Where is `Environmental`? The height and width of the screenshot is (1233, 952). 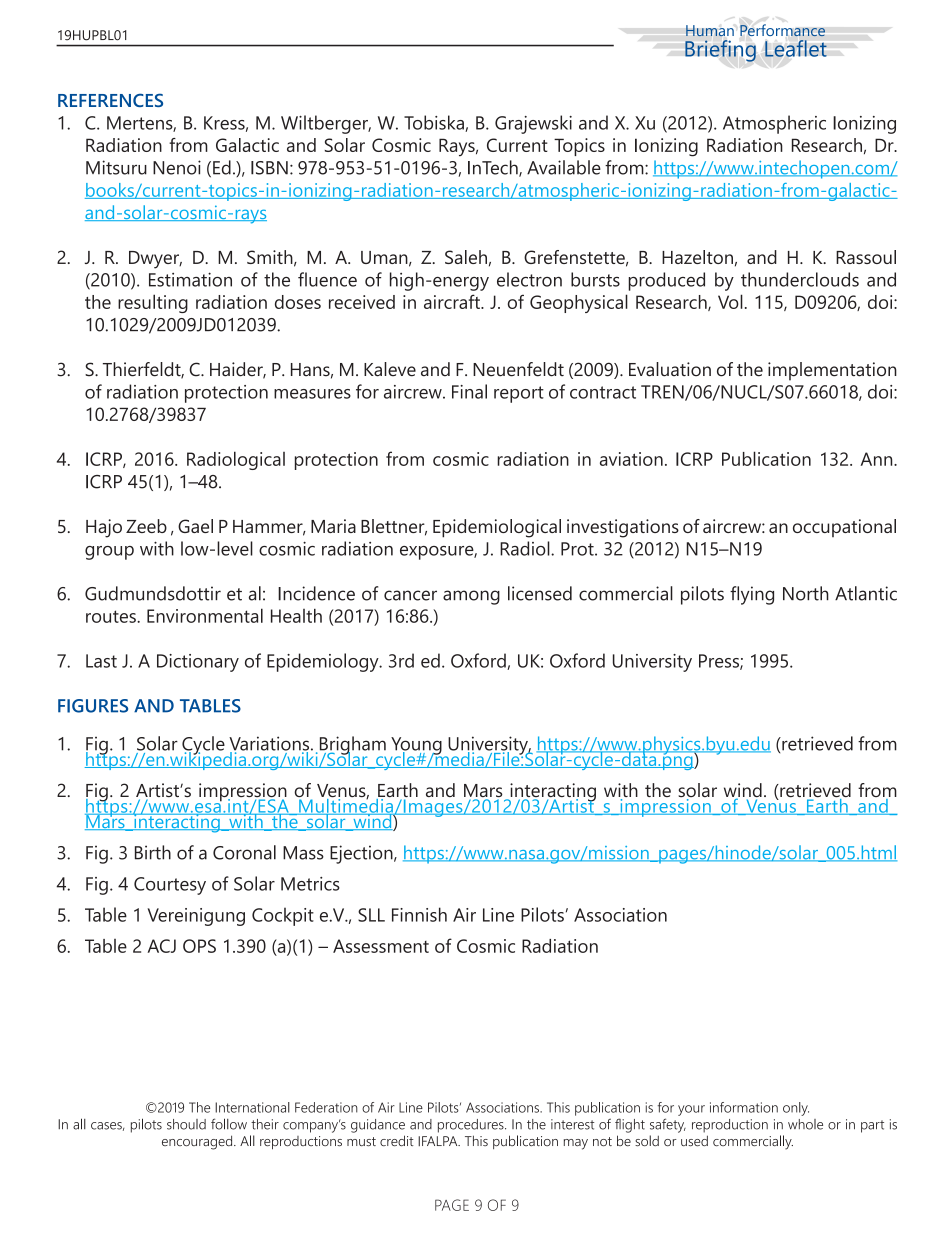
Environmental is located at coordinates (205, 615).
